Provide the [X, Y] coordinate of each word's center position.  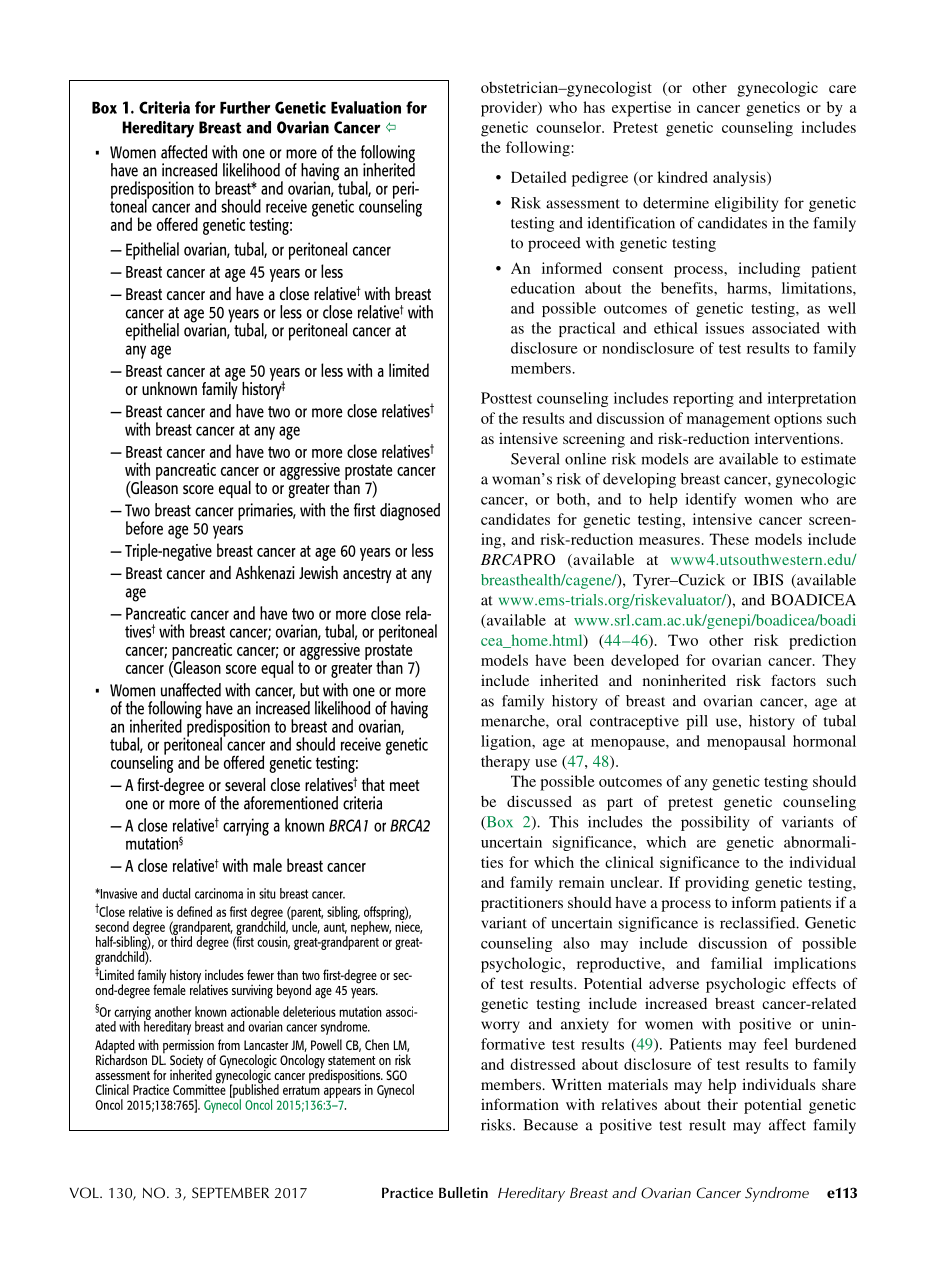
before [144, 528]
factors [793, 680]
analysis [740, 179]
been [588, 660]
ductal [176, 893]
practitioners [522, 904]
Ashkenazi [265, 572]
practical [587, 329]
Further [245, 107]
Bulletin [463, 1192]
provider [510, 109]
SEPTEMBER [230, 1193]
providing [717, 884]
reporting [703, 399]
